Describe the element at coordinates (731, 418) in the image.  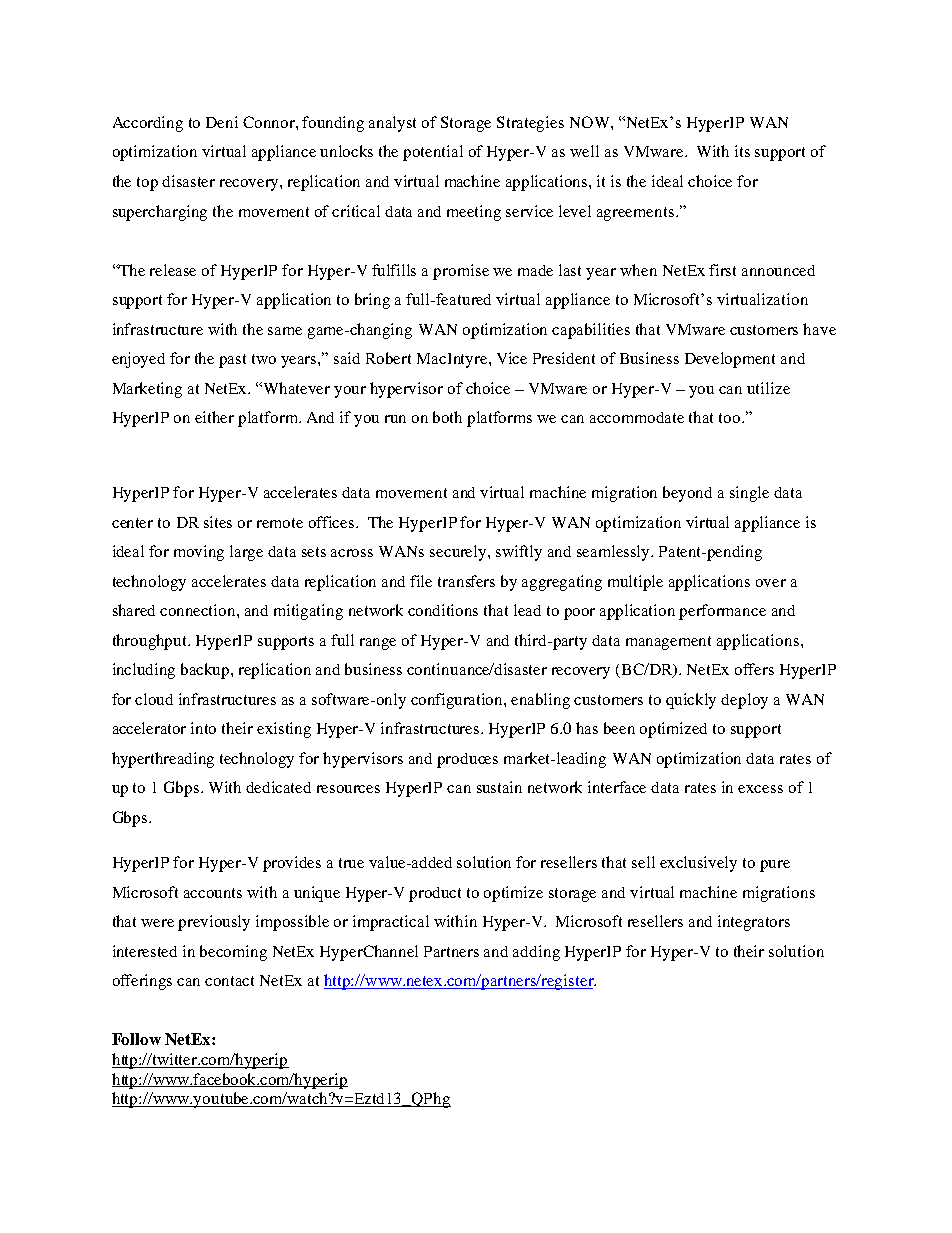
I see `too` at that location.
